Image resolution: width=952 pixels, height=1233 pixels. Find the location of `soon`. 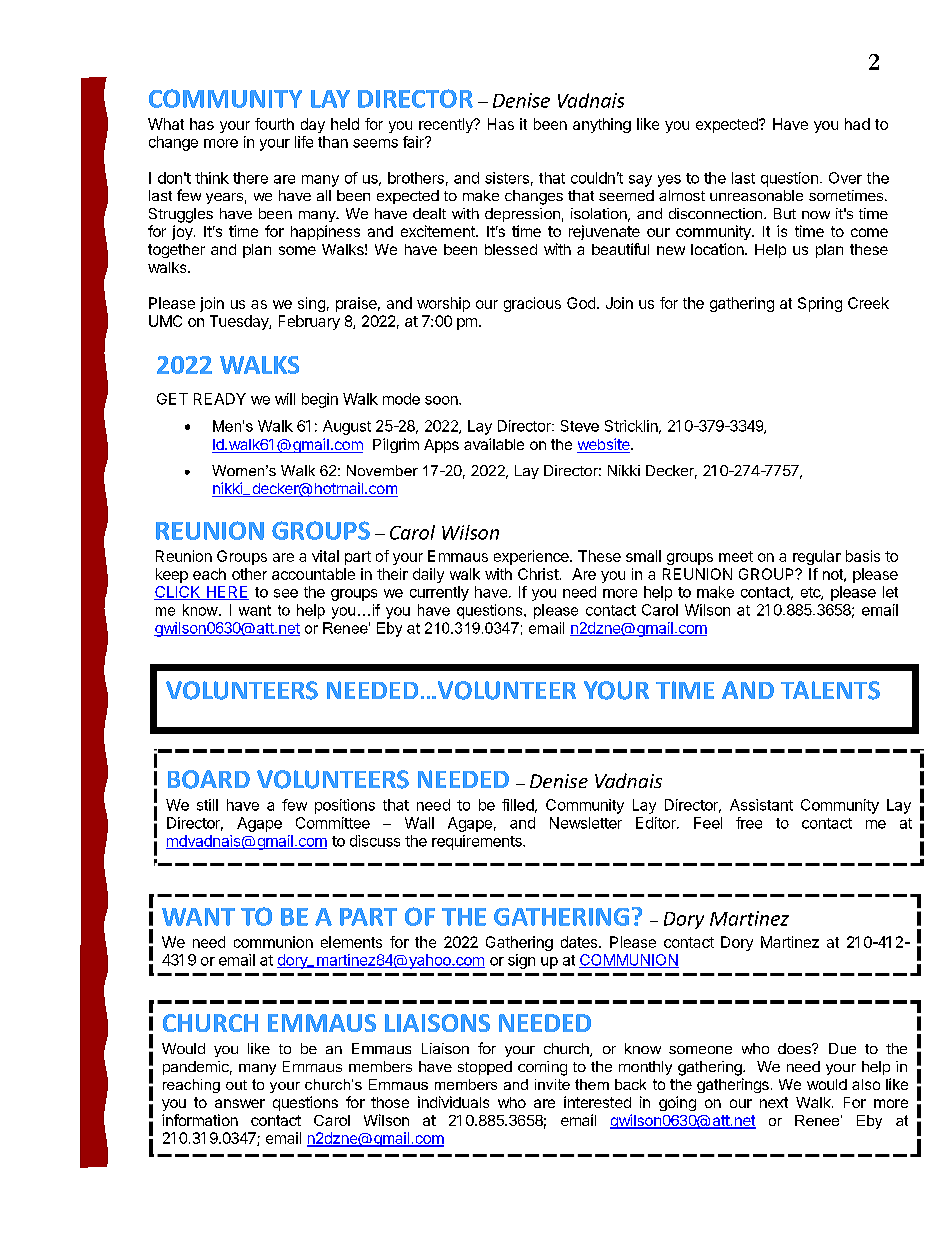

soon is located at coordinates (442, 400).
